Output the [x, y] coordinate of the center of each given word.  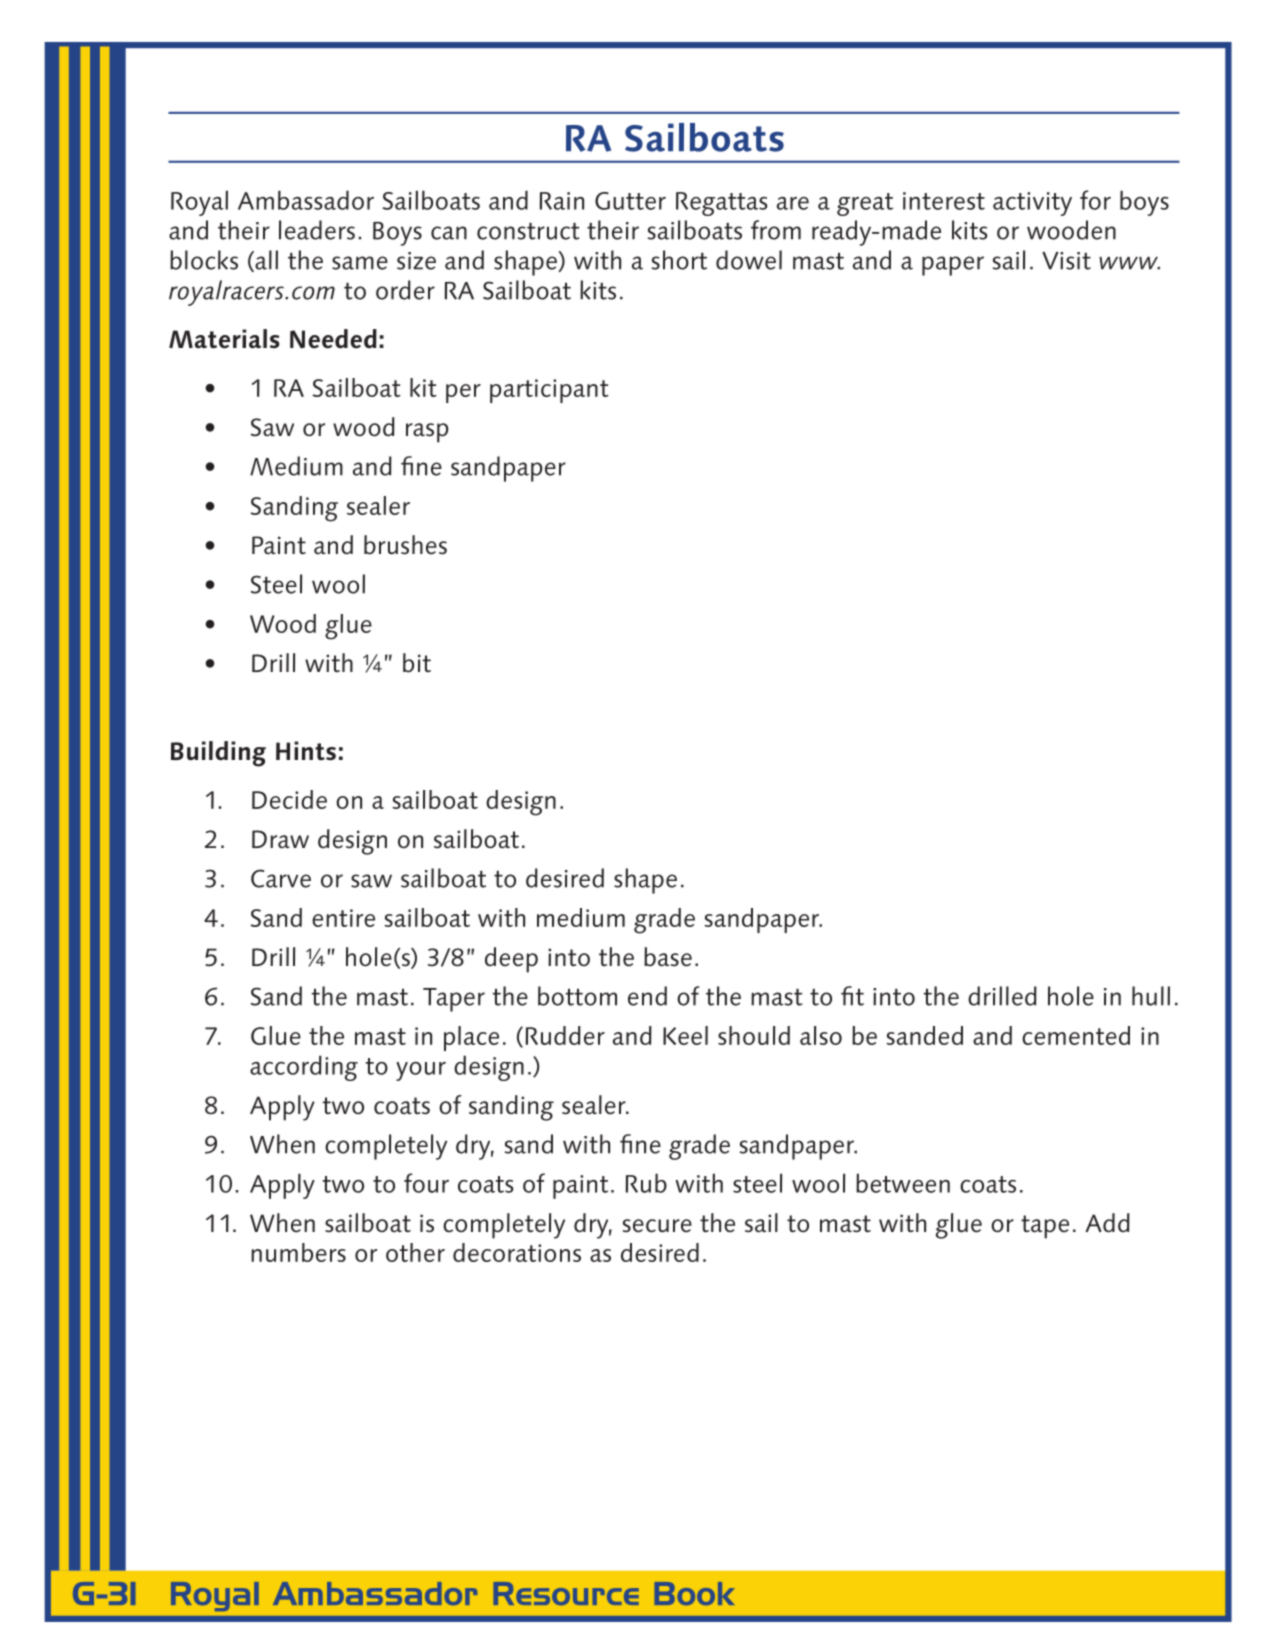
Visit [1066, 261]
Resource [566, 1593]
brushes [405, 545]
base [668, 957]
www [1129, 263]
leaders [317, 230]
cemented [1076, 1035]
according [304, 1068]
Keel [685, 1035]
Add [1107, 1223]
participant [549, 391]
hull [1151, 996]
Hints [306, 751]
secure [657, 1226]
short [679, 260]
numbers [298, 1252]
